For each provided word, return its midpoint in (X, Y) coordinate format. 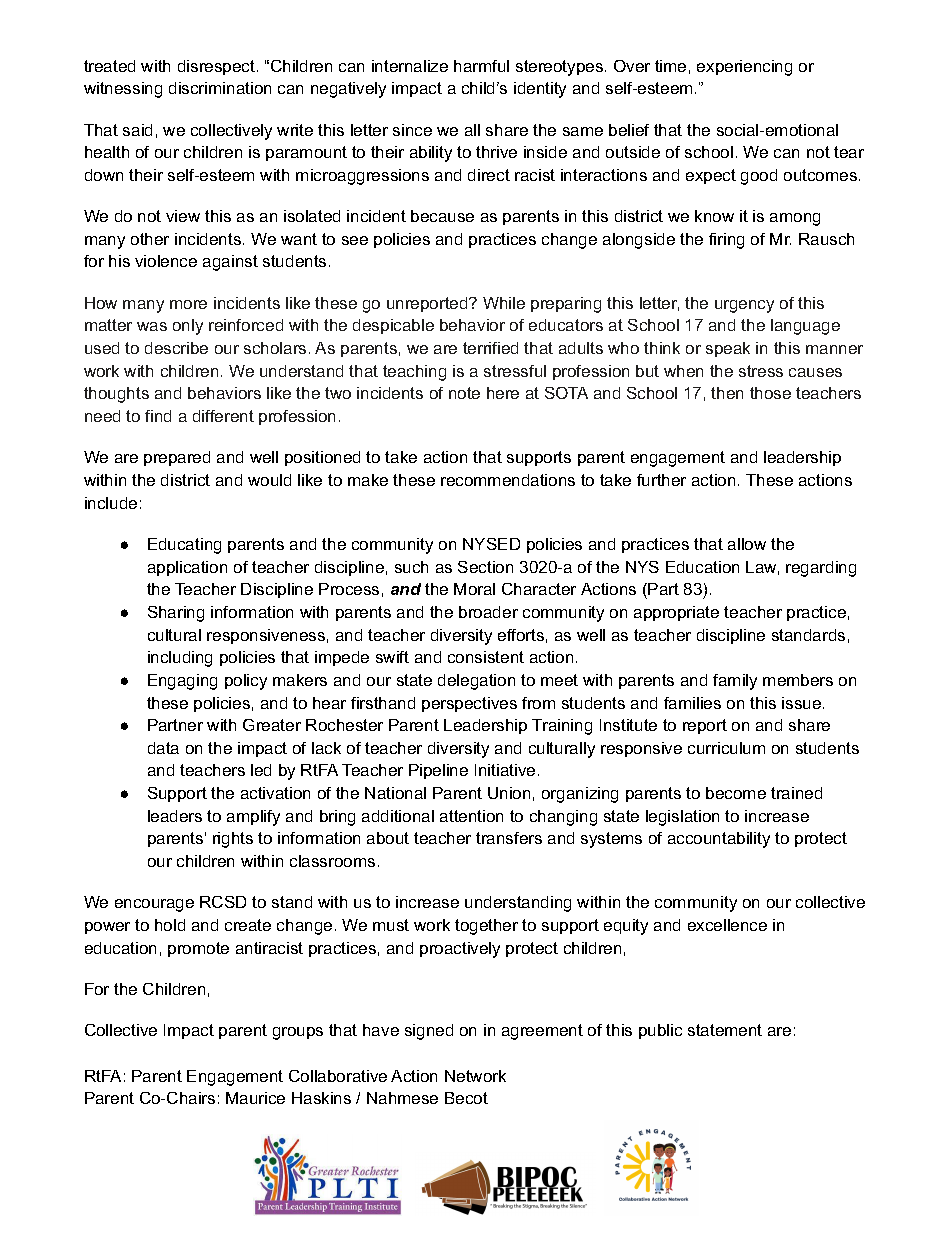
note (464, 393)
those (770, 393)
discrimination (220, 88)
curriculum (726, 748)
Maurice (255, 1098)
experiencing (744, 68)
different (223, 416)
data (163, 748)
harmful (481, 66)
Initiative (505, 770)
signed (429, 1032)
